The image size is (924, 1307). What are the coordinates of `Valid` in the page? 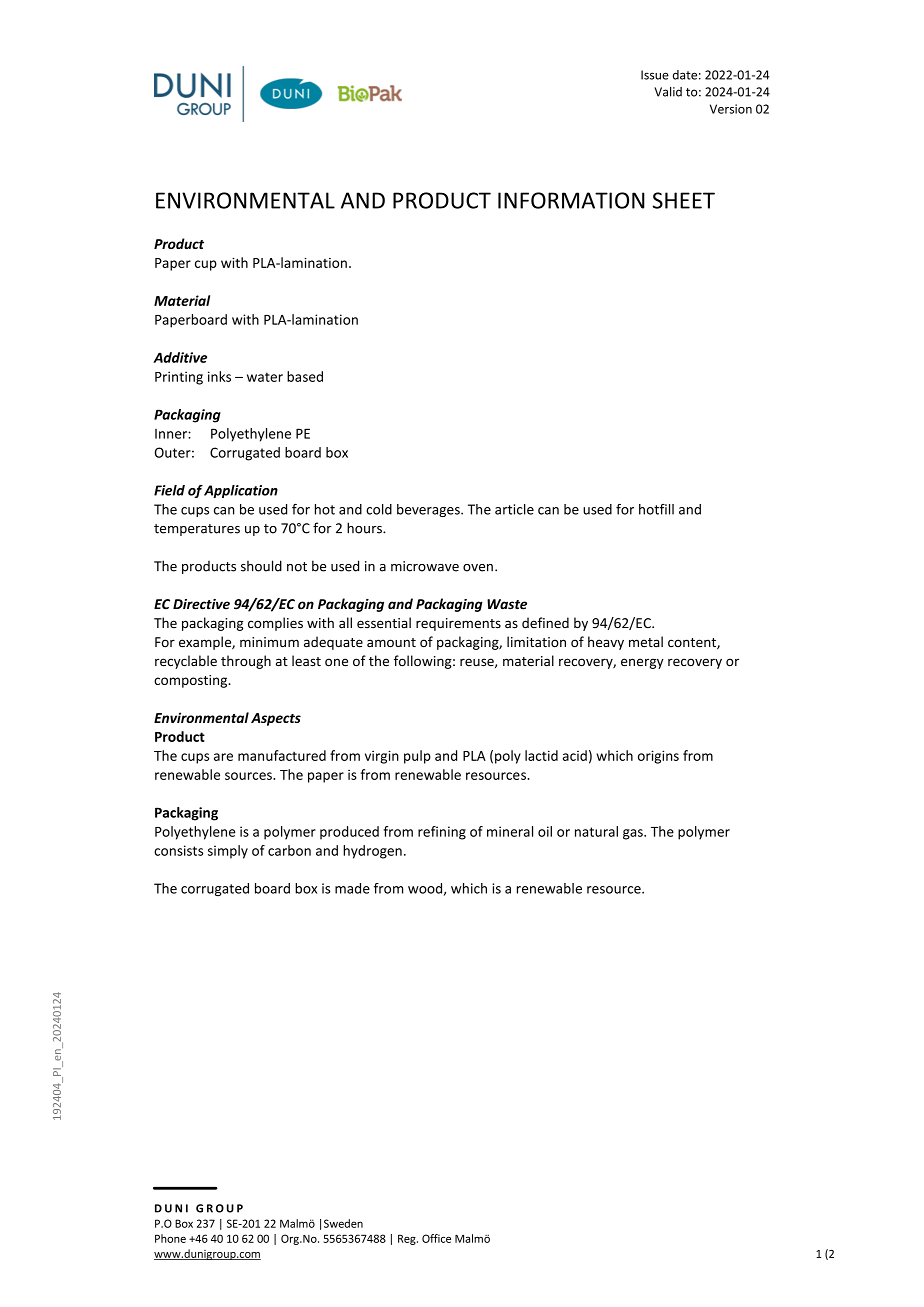 It's located at (668, 92).
